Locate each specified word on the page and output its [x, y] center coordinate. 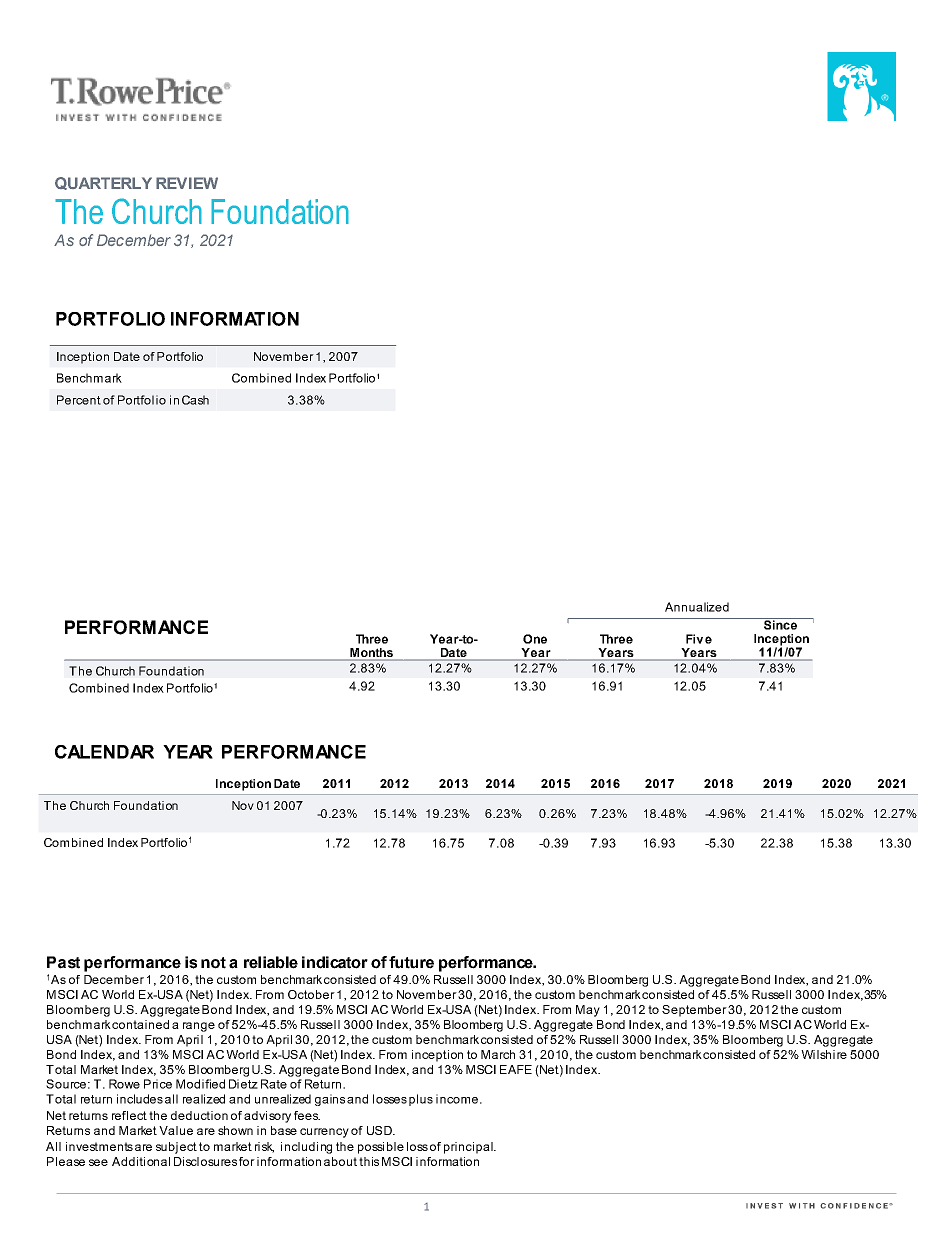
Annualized [697, 607]
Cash [195, 400]
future [411, 962]
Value [176, 1130]
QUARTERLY [103, 183]
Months [371, 654]
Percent [79, 400]
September [694, 1011]
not [213, 963]
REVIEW [187, 183]
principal [469, 1148]
